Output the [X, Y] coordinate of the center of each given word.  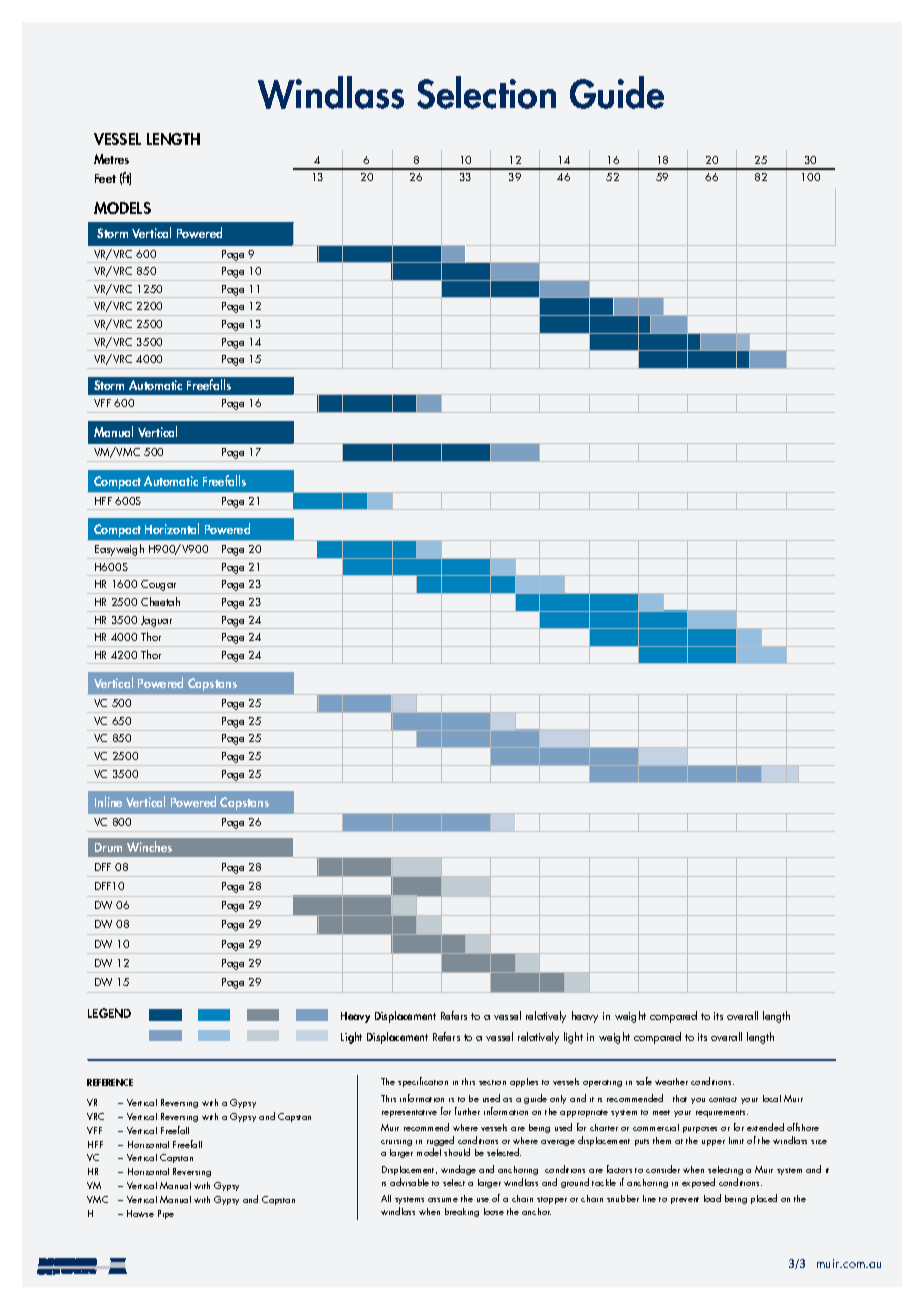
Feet [105, 178]
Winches [149, 846]
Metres [111, 159]
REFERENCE [110, 1082]
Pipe [166, 1214]
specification [423, 1082]
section [492, 1082]
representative [409, 1113]
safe [644, 1081]
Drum [108, 847]
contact [723, 1099]
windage [458, 1170]
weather [671, 1081]
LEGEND [109, 1013]
